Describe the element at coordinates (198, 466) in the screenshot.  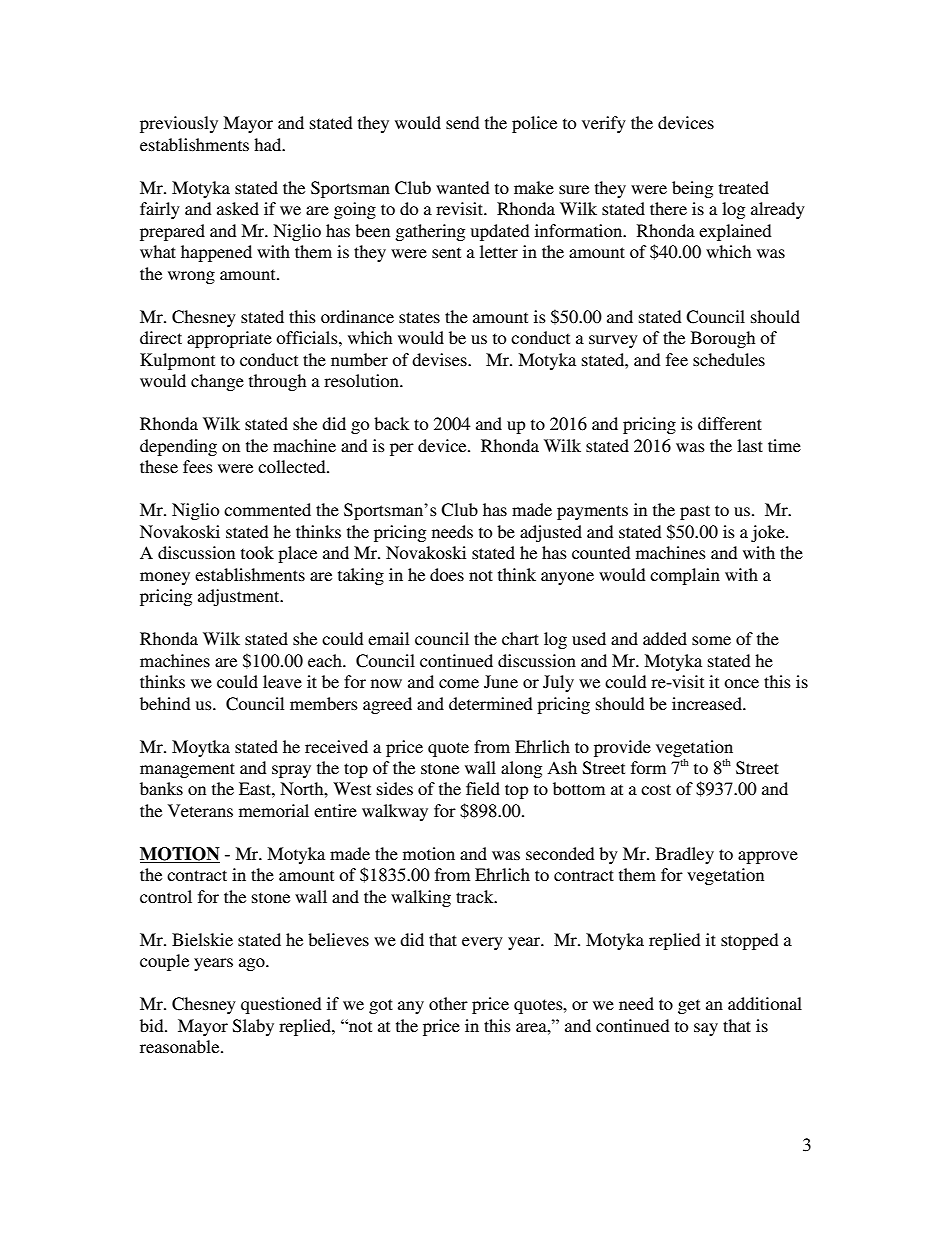
I see `fees` at that location.
